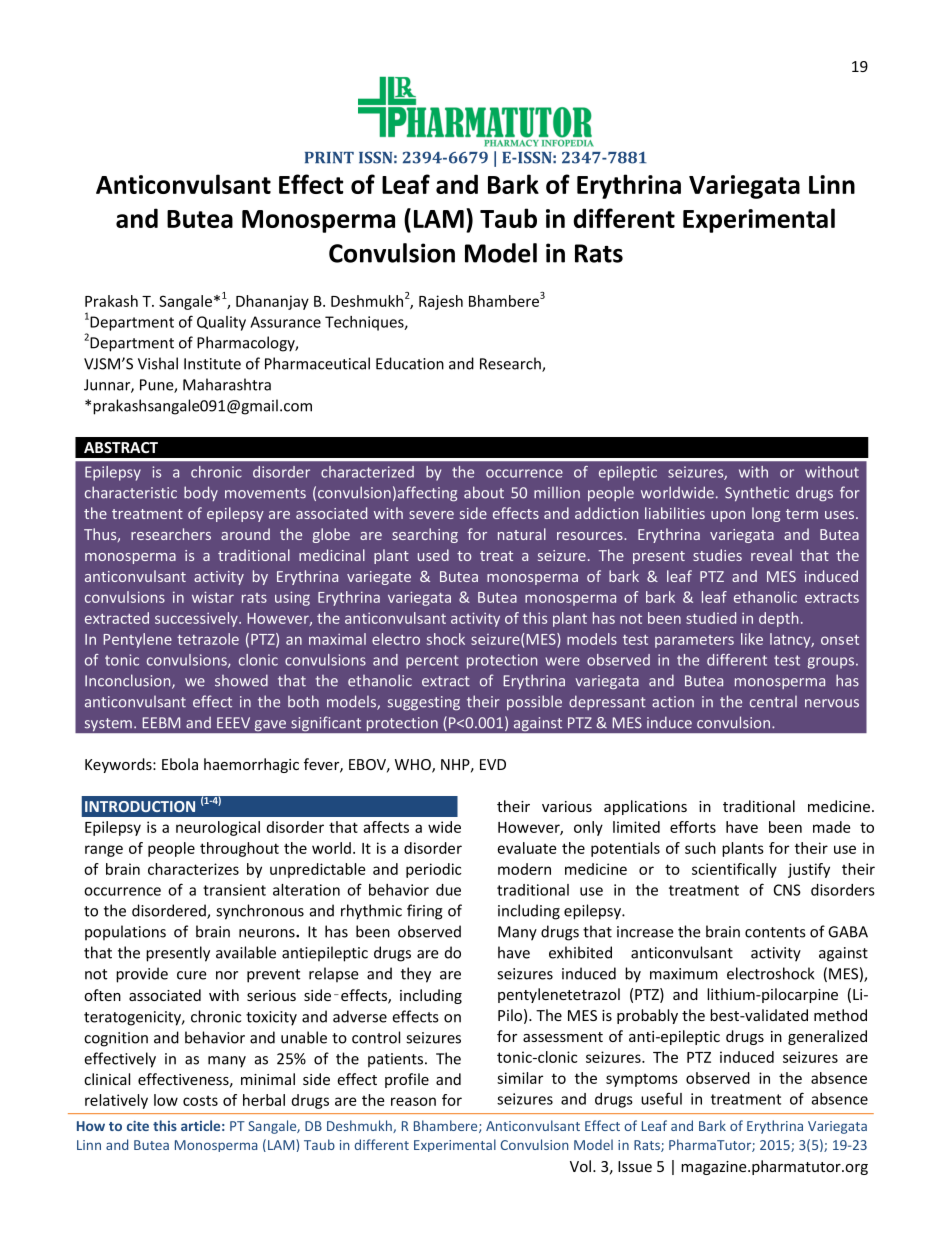 Image resolution: width=952 pixels, height=1233 pixels. Describe the element at coordinates (448, 890) in the document. I see `due` at that location.
